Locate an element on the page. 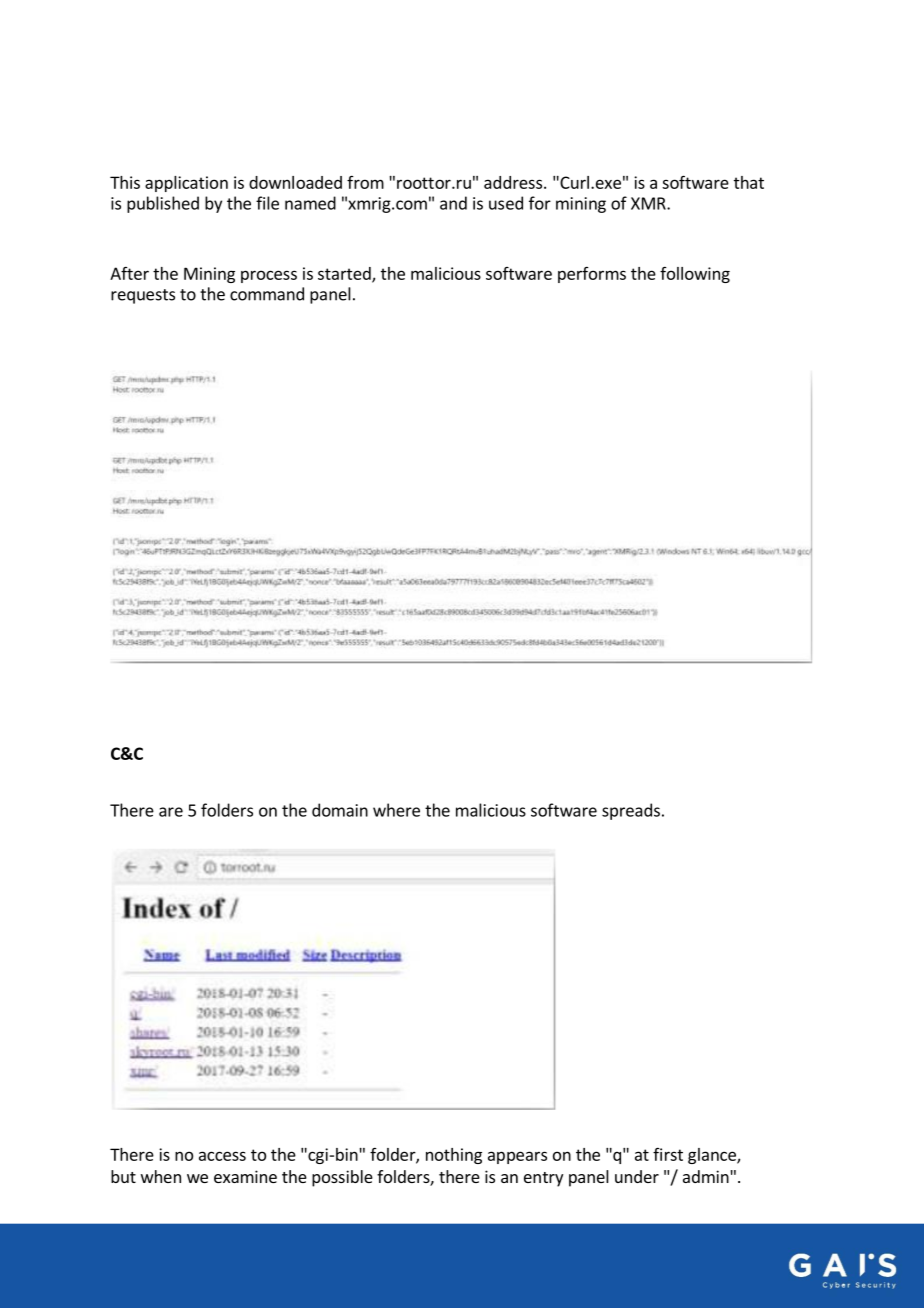 Image resolution: width=924 pixels, height=1308 pixels. spreads is located at coordinates (631, 811).
